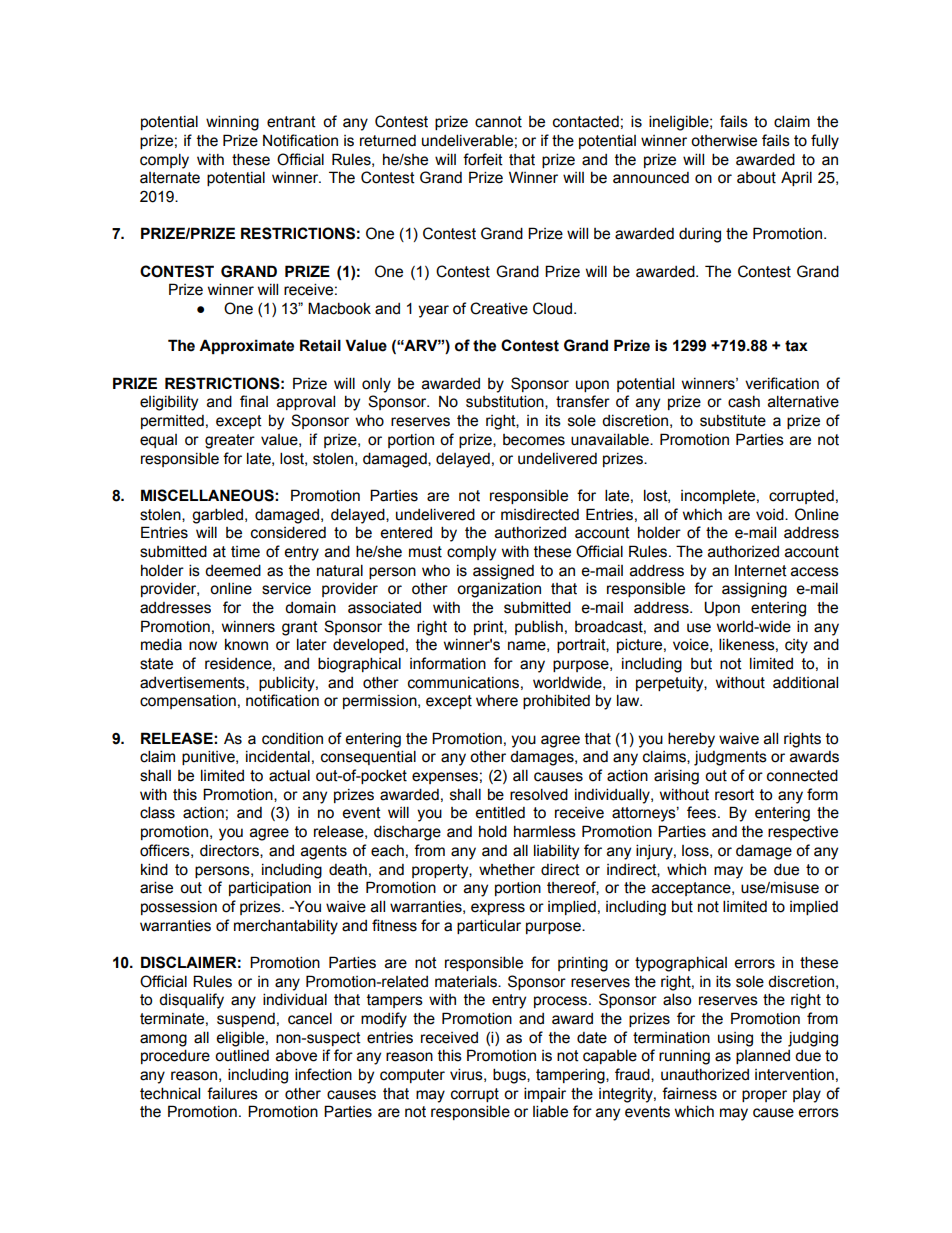  What do you see at coordinates (756, 178) in the screenshot?
I see `about` at bounding box center [756, 178].
